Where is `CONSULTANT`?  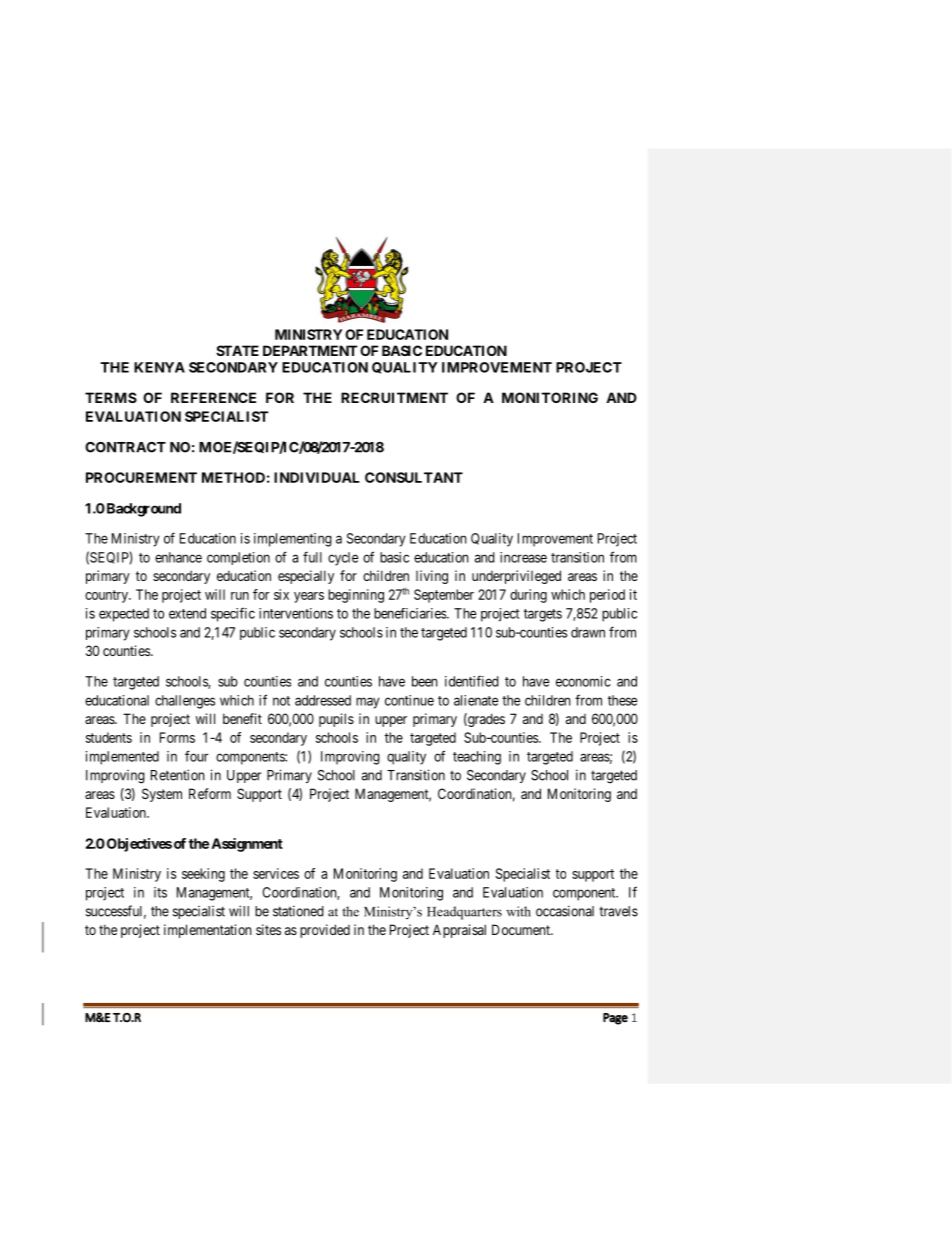 CONSULTANT is located at coordinates (414, 477).
